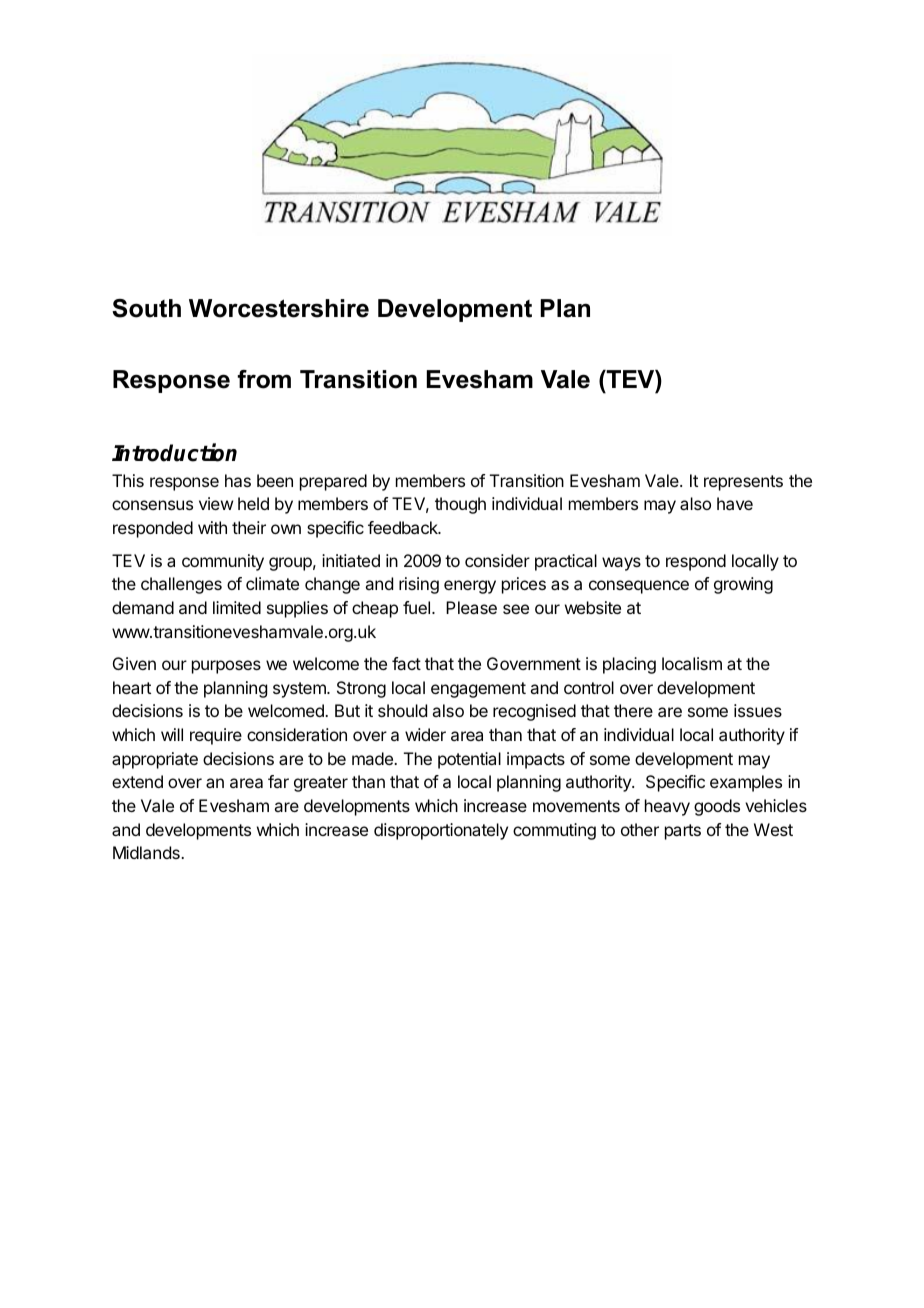 The height and width of the document is (1308, 924). I want to click on purposes, so click(226, 667).
